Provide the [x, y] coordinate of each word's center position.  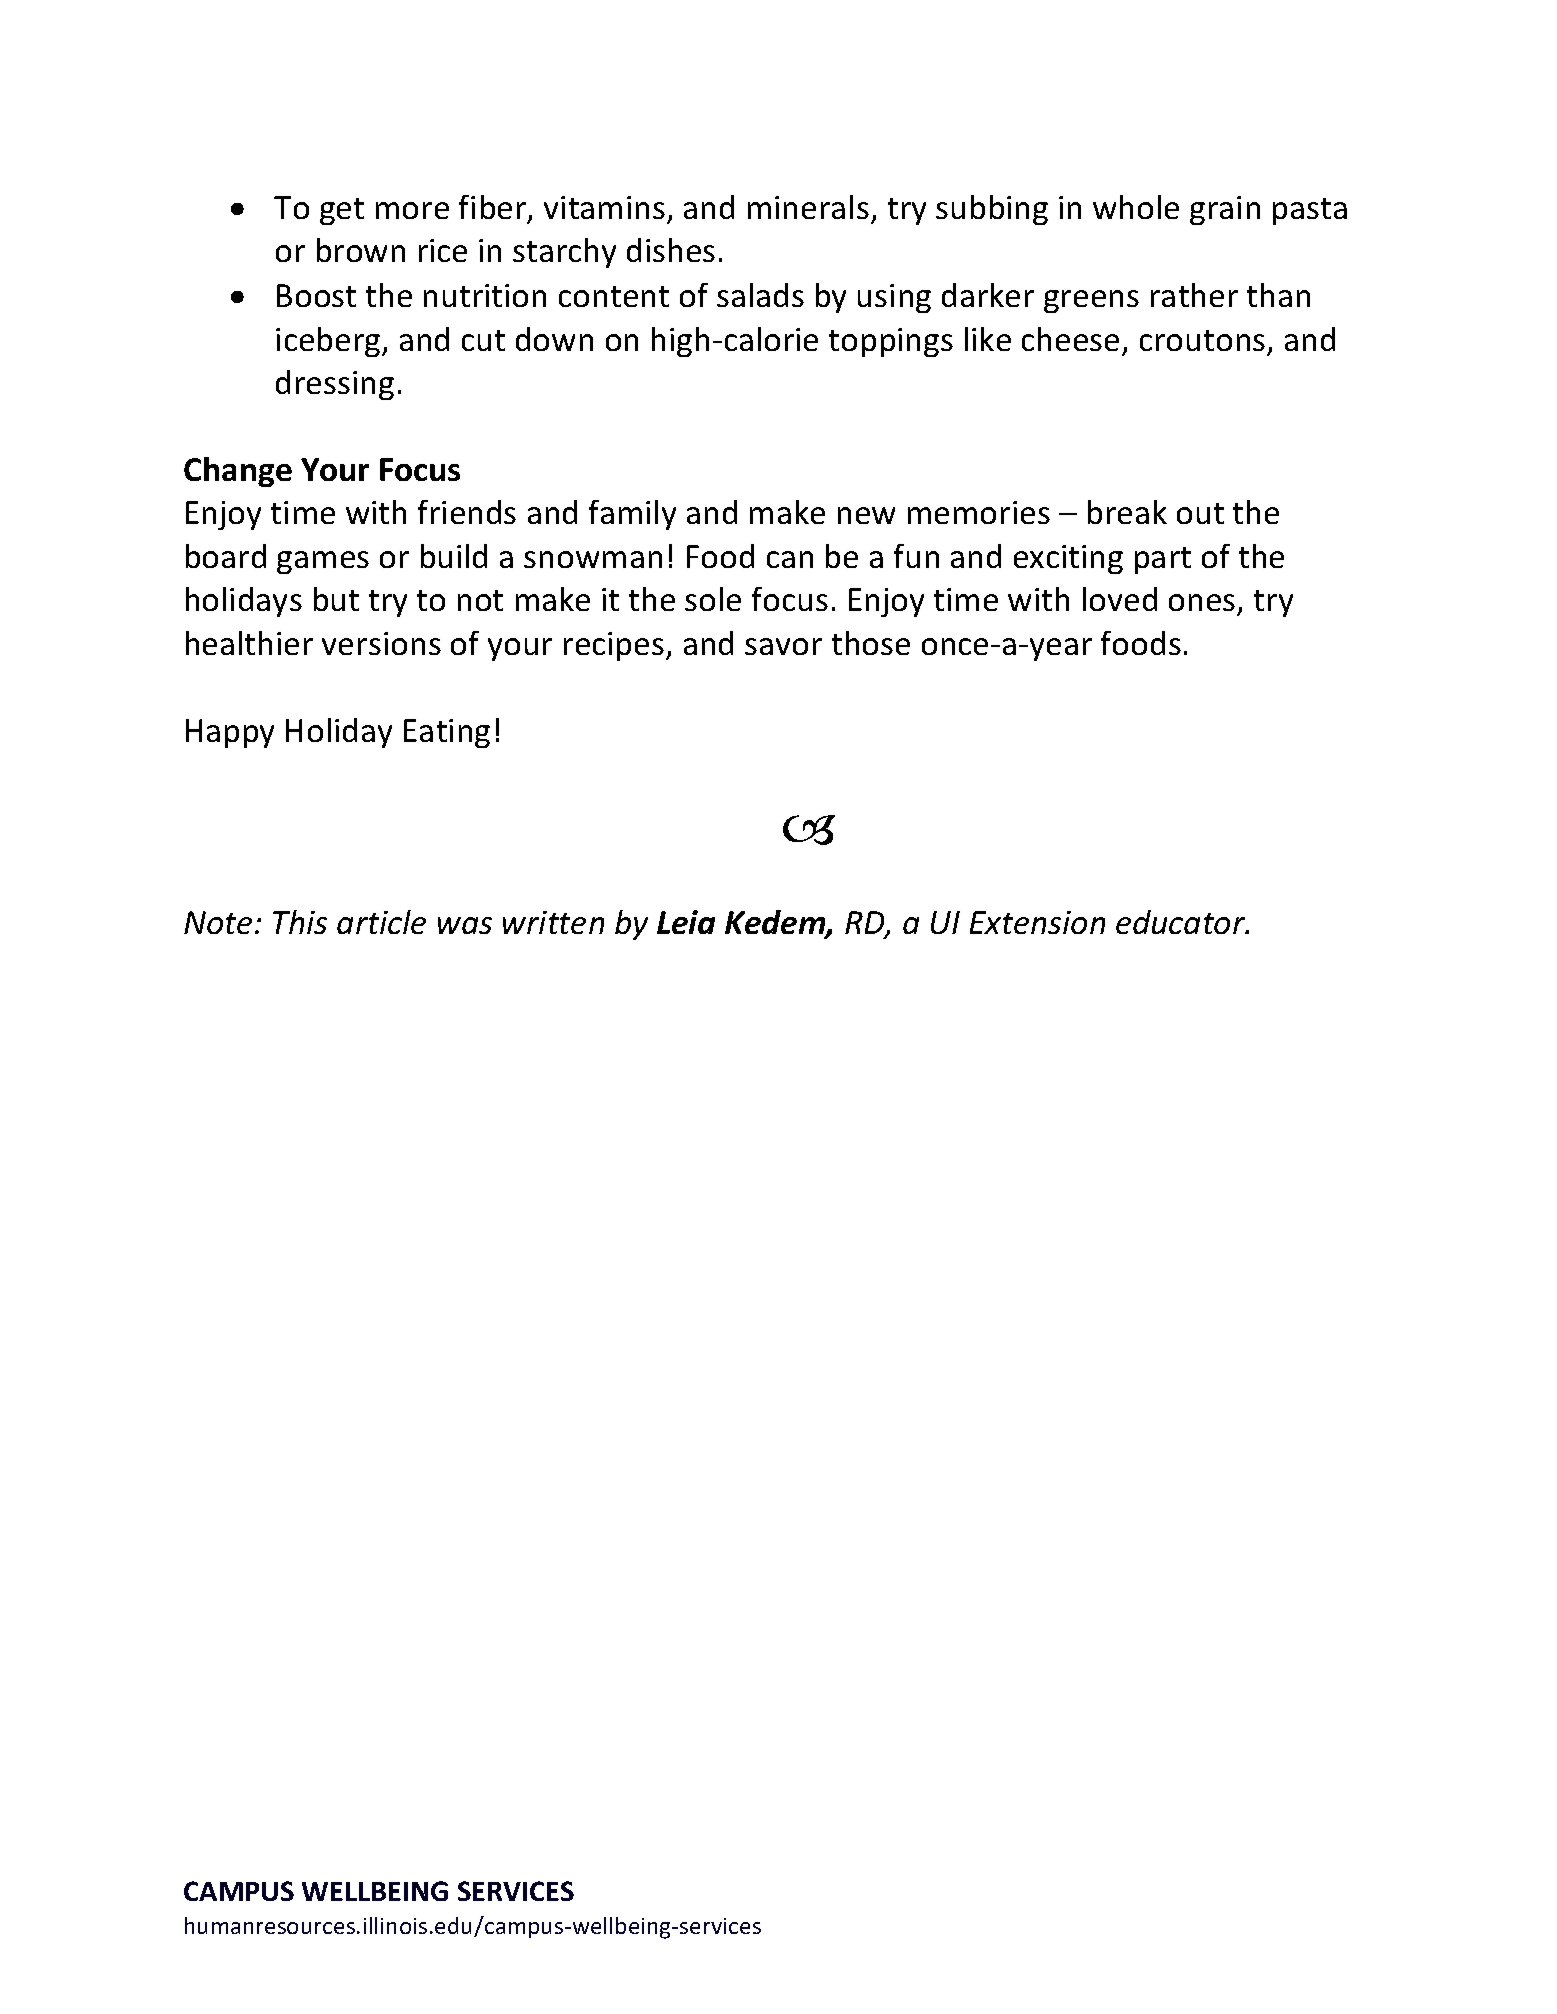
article [381, 922]
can [790, 559]
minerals [808, 207]
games [323, 562]
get [342, 211]
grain [1225, 210]
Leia [686, 922]
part [1163, 560]
